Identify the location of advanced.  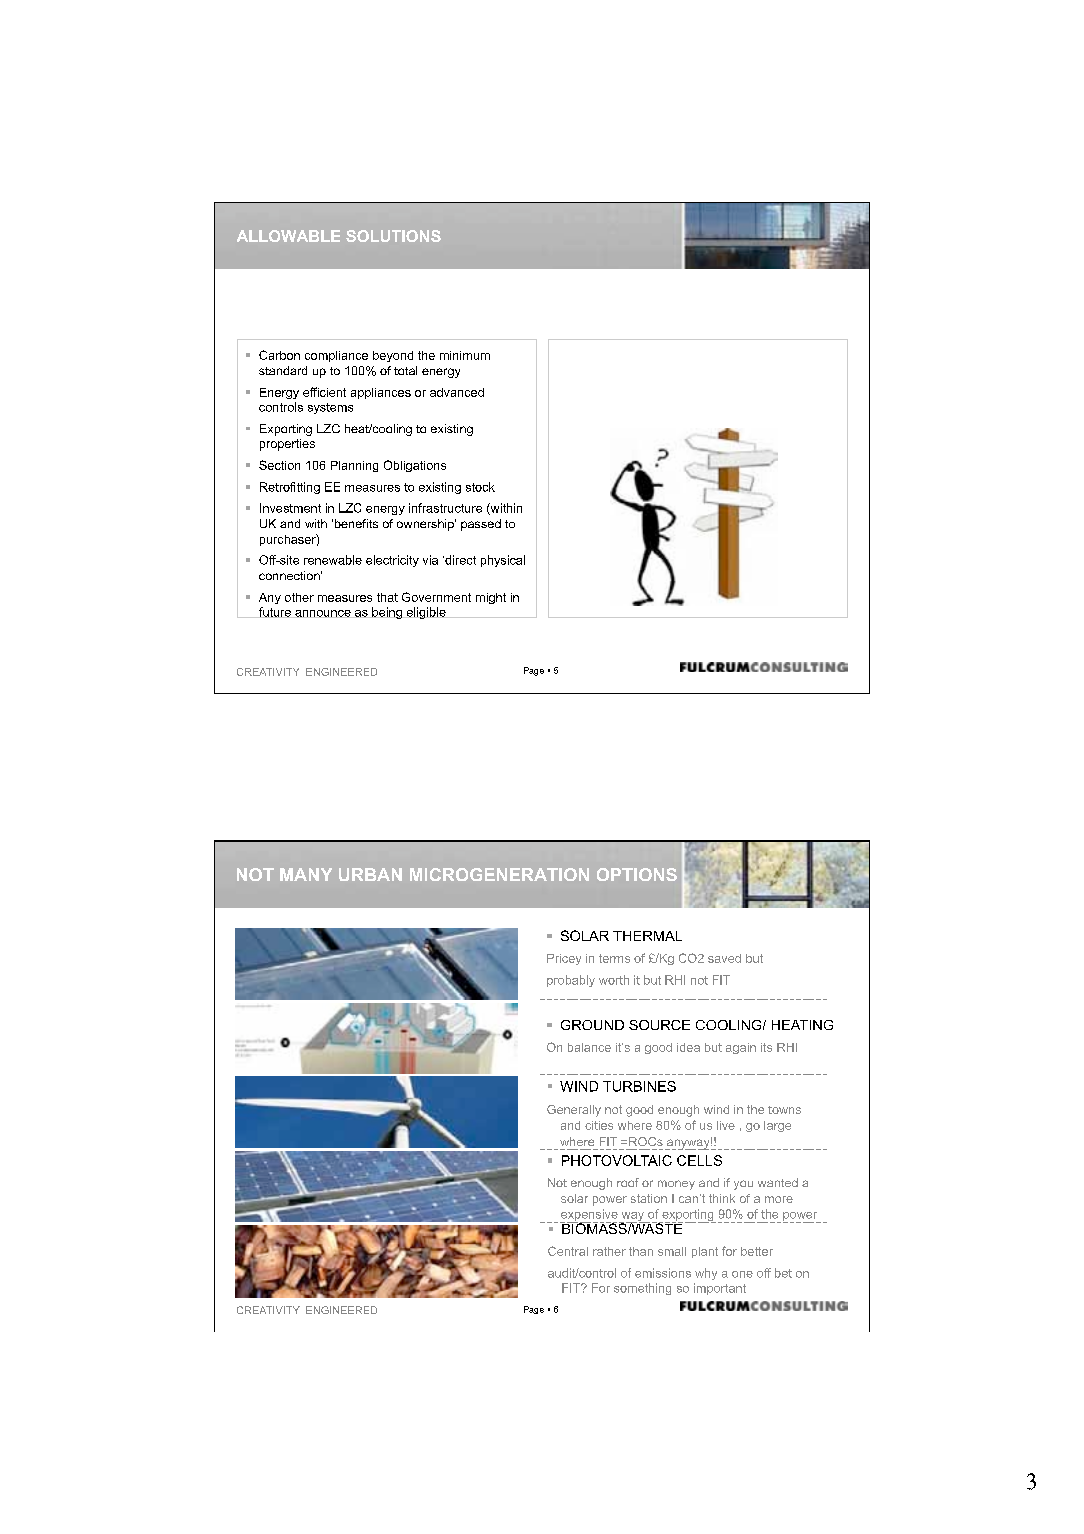
(457, 392).
